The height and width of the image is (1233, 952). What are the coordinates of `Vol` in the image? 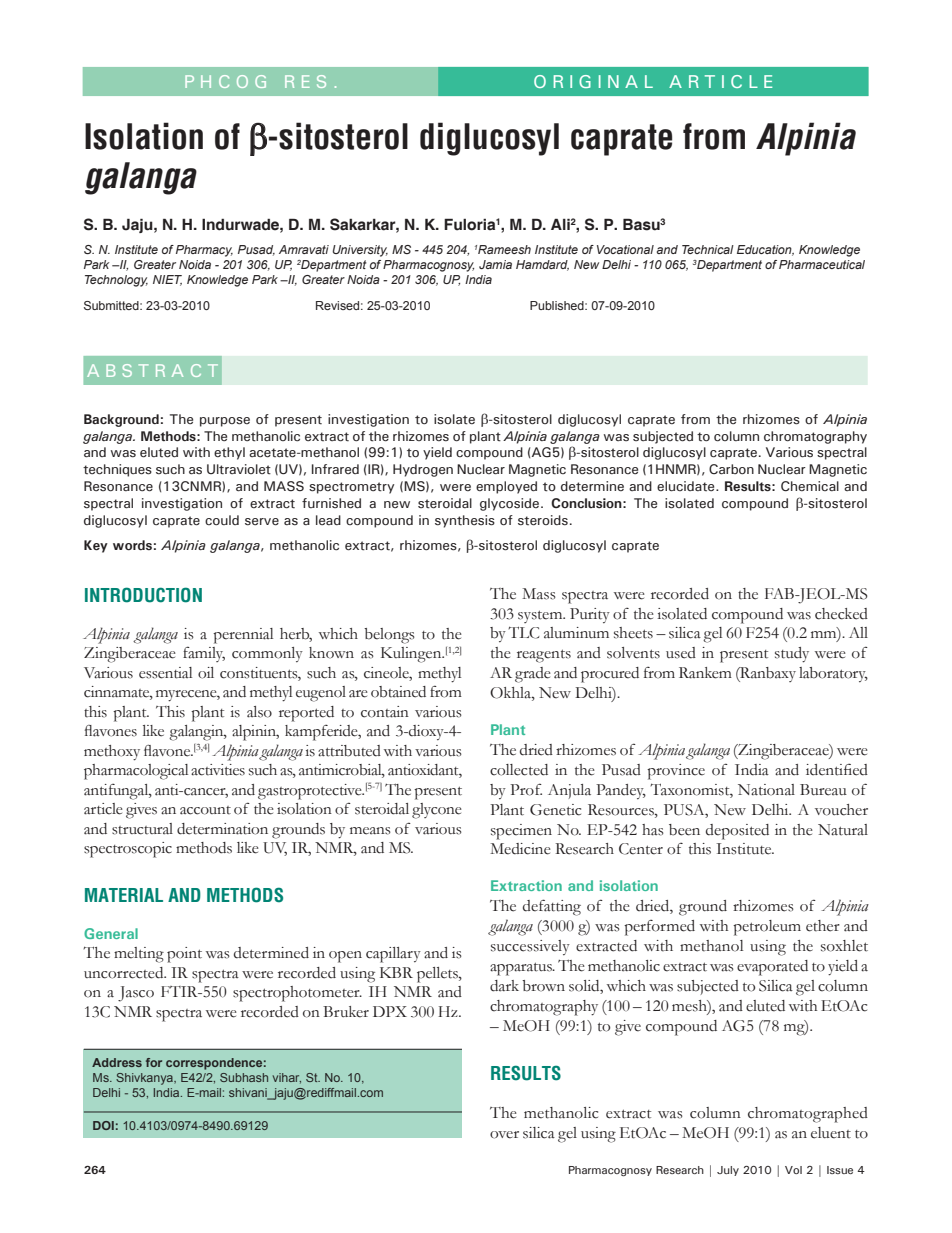 It's located at (793, 1170).
